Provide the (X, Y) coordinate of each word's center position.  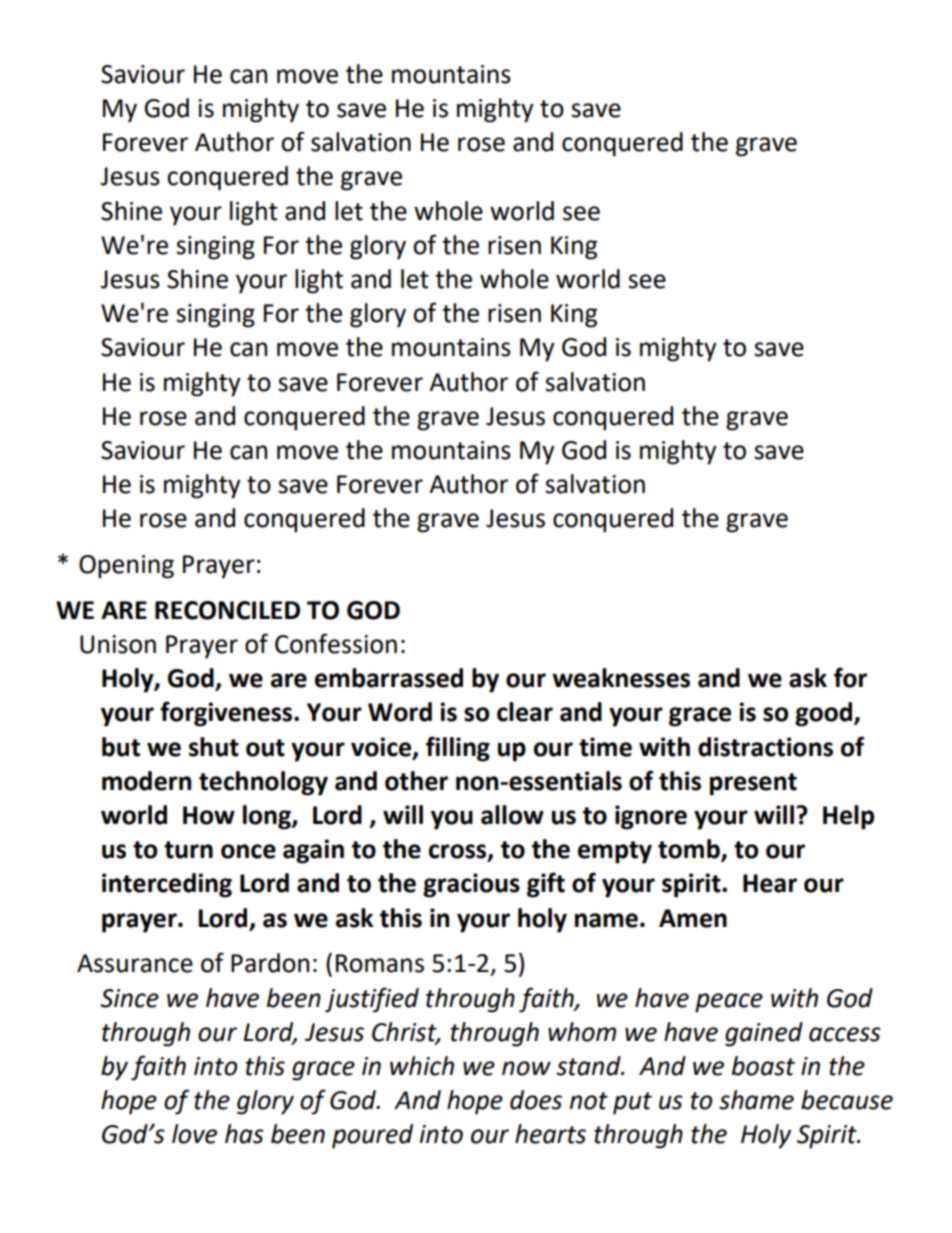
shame (756, 1100)
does (536, 1100)
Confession (336, 643)
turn (188, 850)
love (194, 1134)
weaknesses (621, 678)
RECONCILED (227, 610)
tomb (690, 850)
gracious (471, 885)
